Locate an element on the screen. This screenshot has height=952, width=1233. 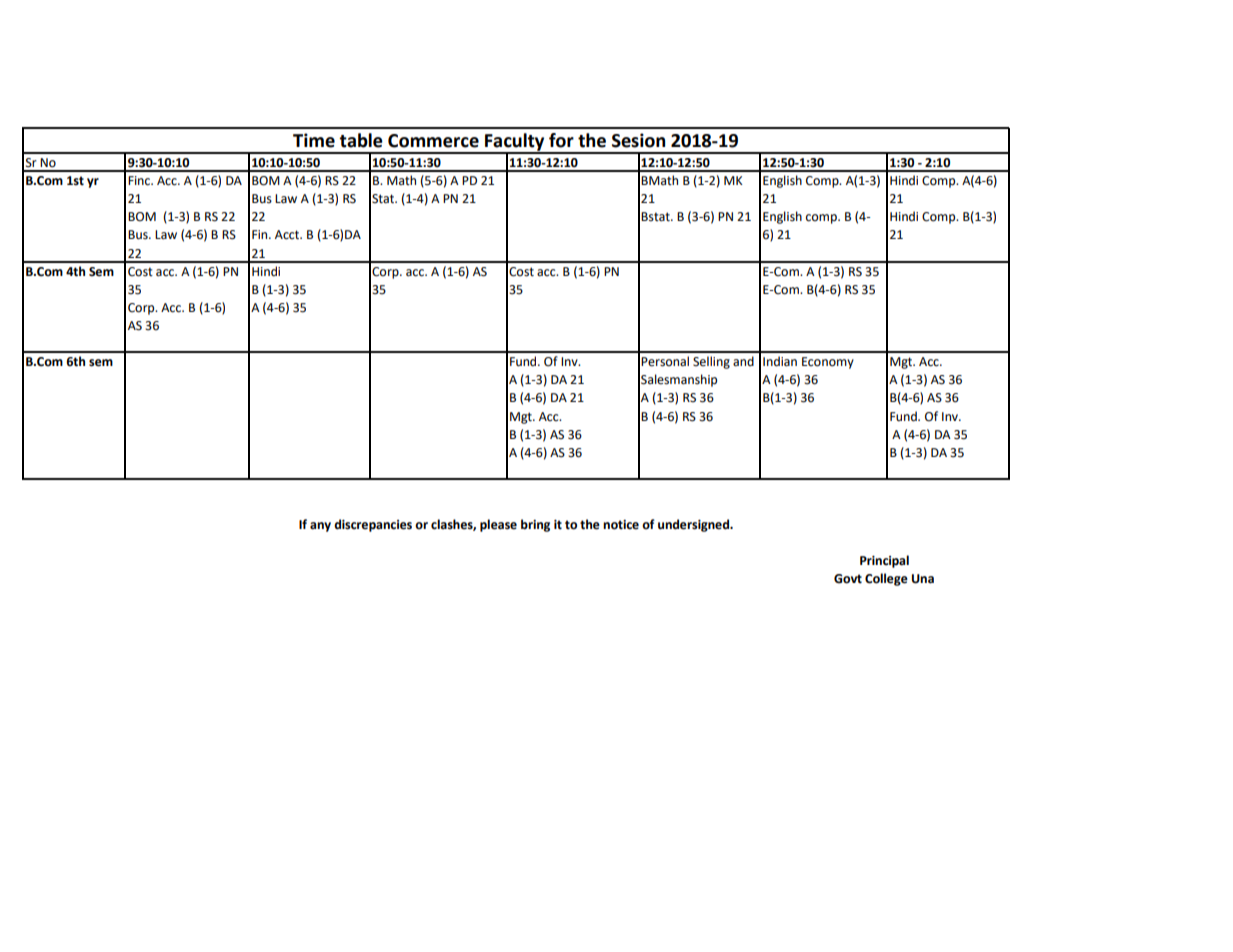
Acct is located at coordinates (288, 235).
